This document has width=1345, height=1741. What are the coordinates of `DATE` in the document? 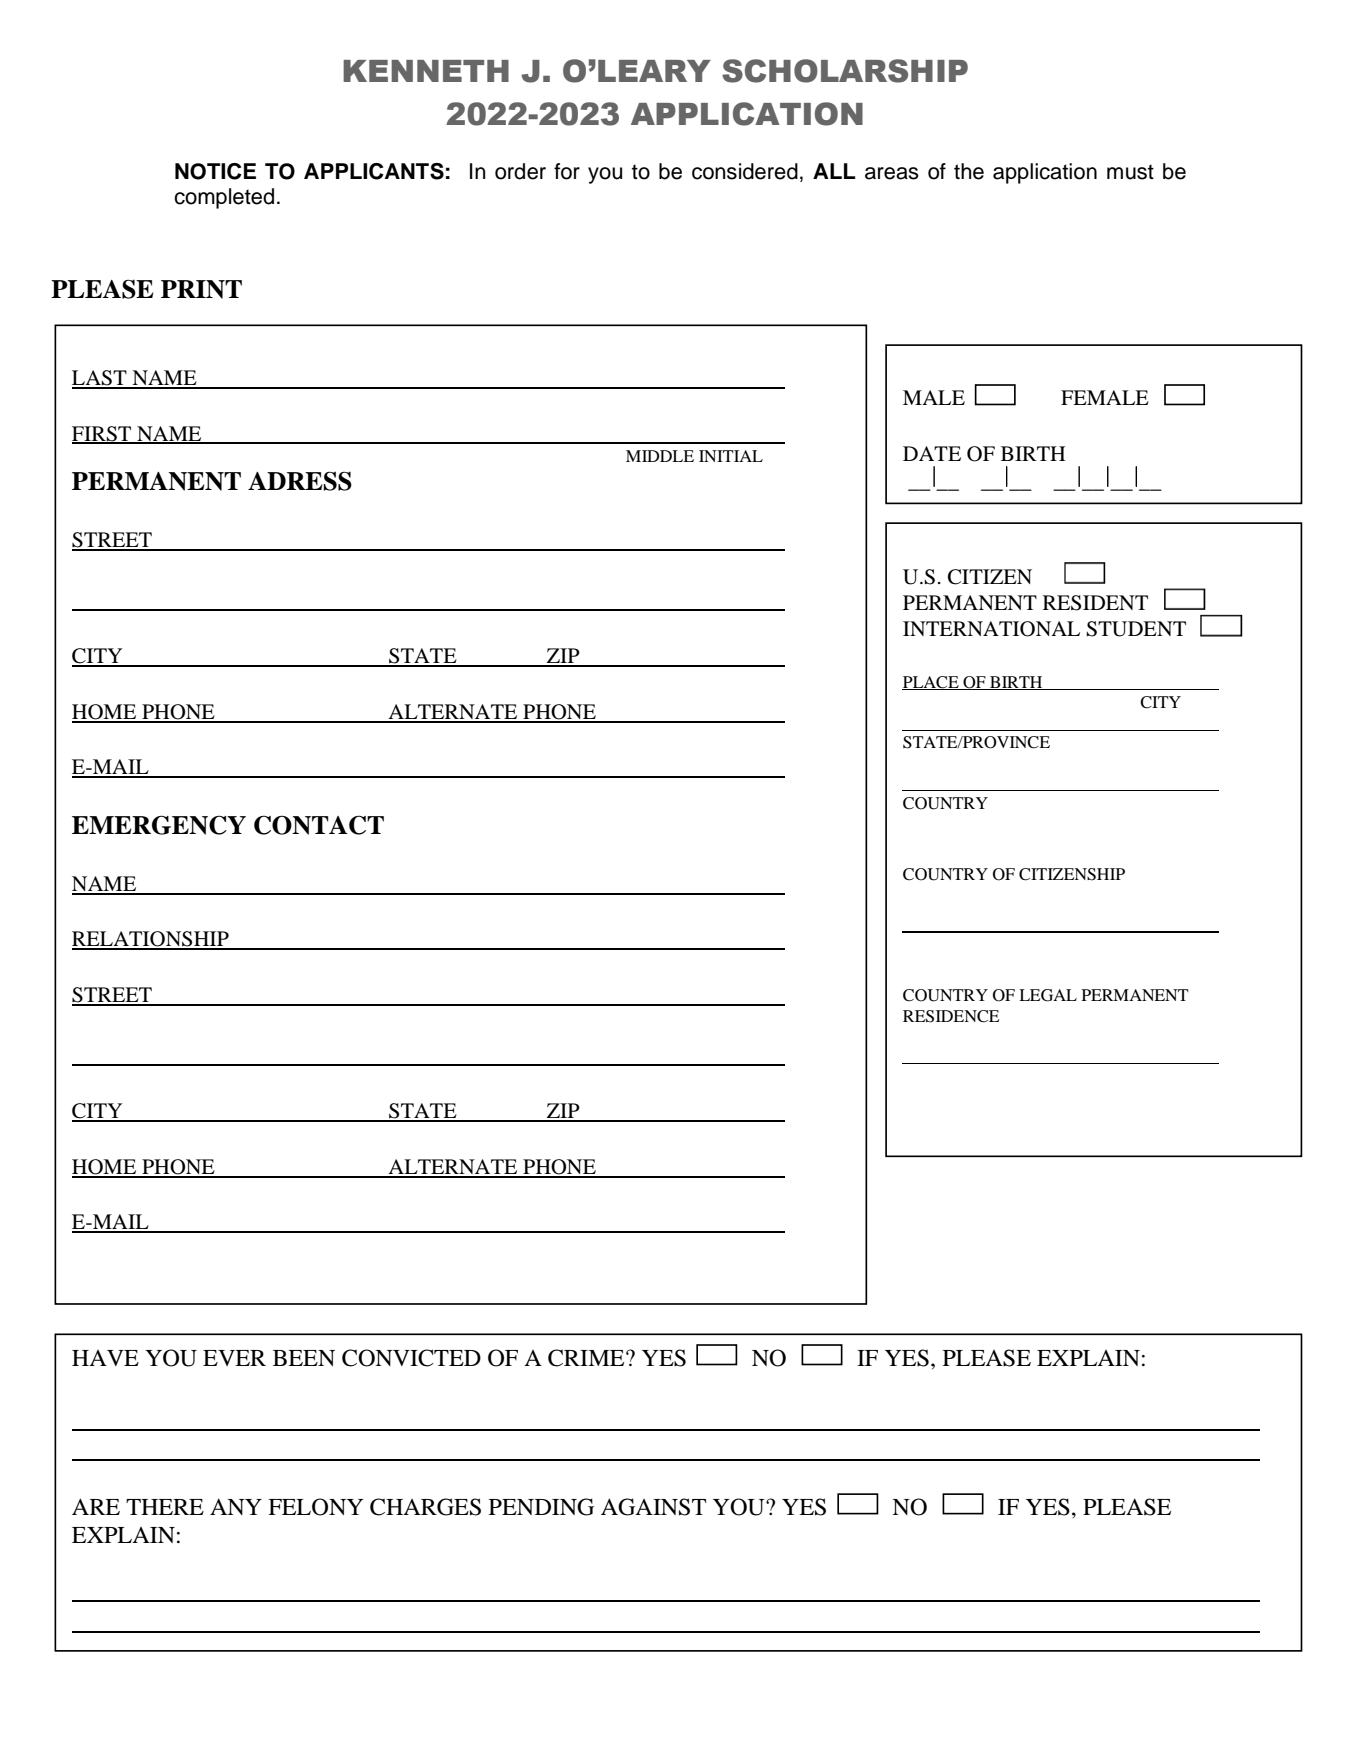 It's located at (932, 453).
